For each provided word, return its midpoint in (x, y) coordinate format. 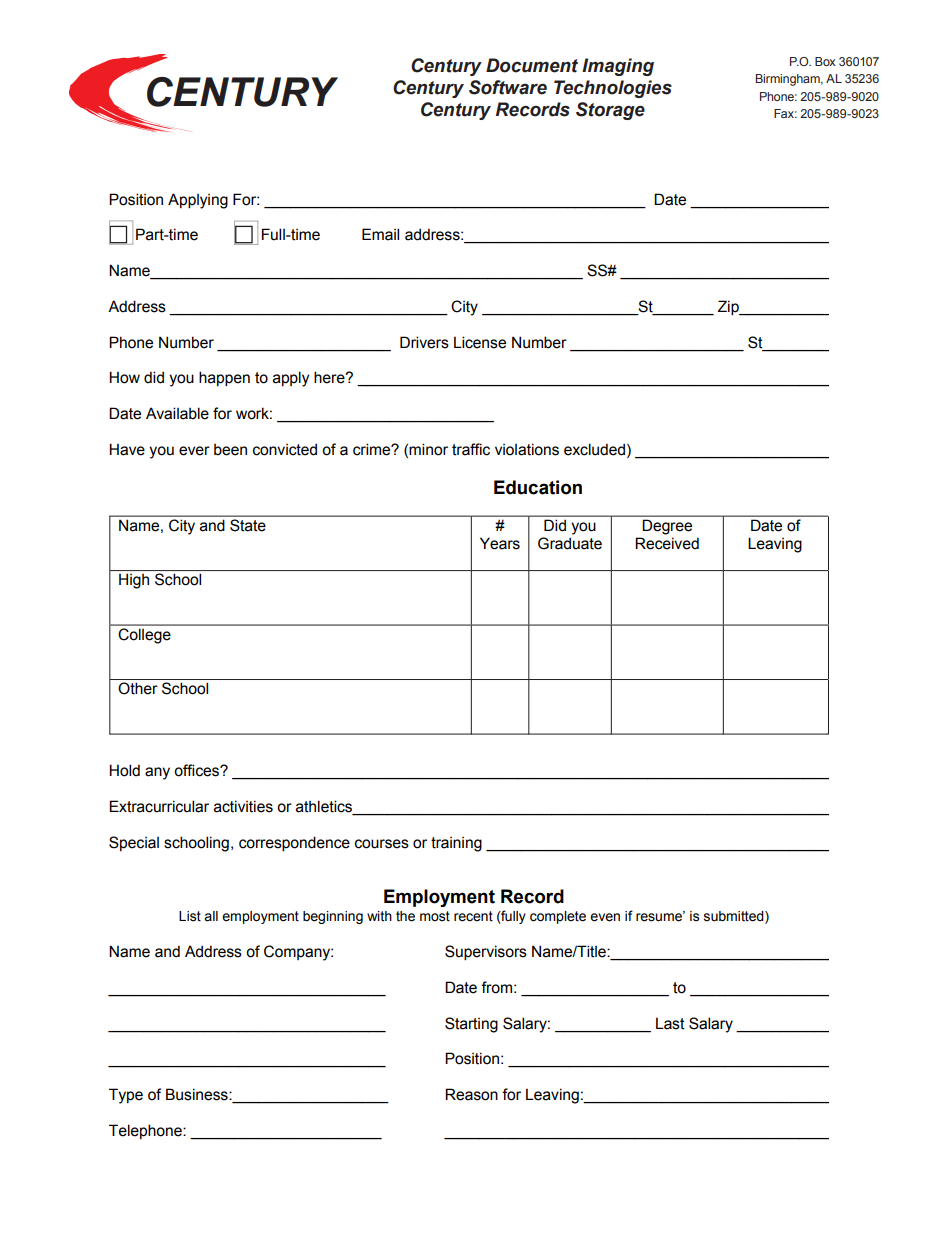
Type (126, 1096)
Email (380, 234)
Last (670, 1023)
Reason (471, 1094)
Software (508, 87)
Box (825, 61)
